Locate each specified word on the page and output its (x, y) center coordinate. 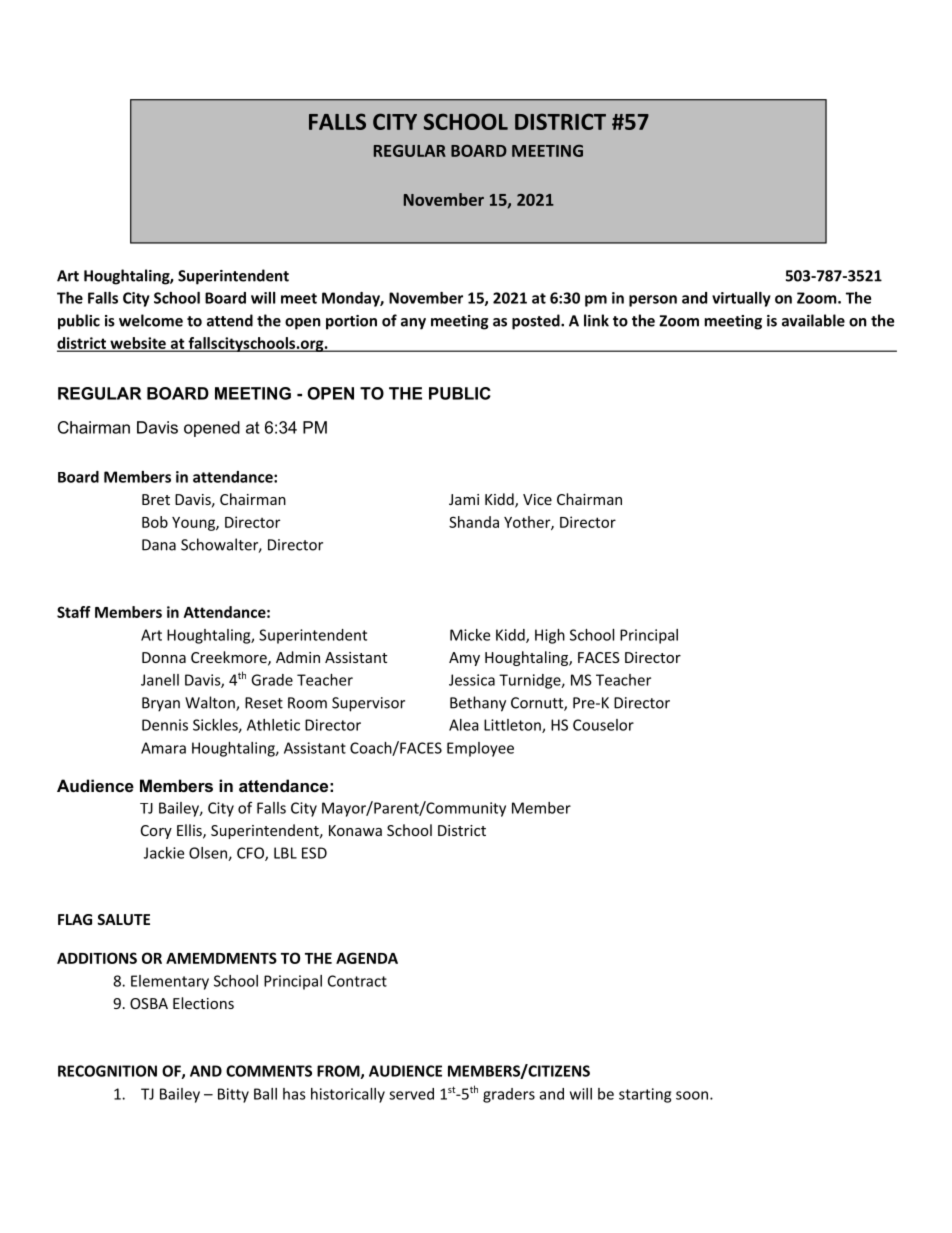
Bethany (478, 704)
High (550, 636)
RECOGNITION (107, 1071)
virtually (741, 299)
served (411, 1094)
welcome (151, 320)
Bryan (161, 704)
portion (351, 322)
